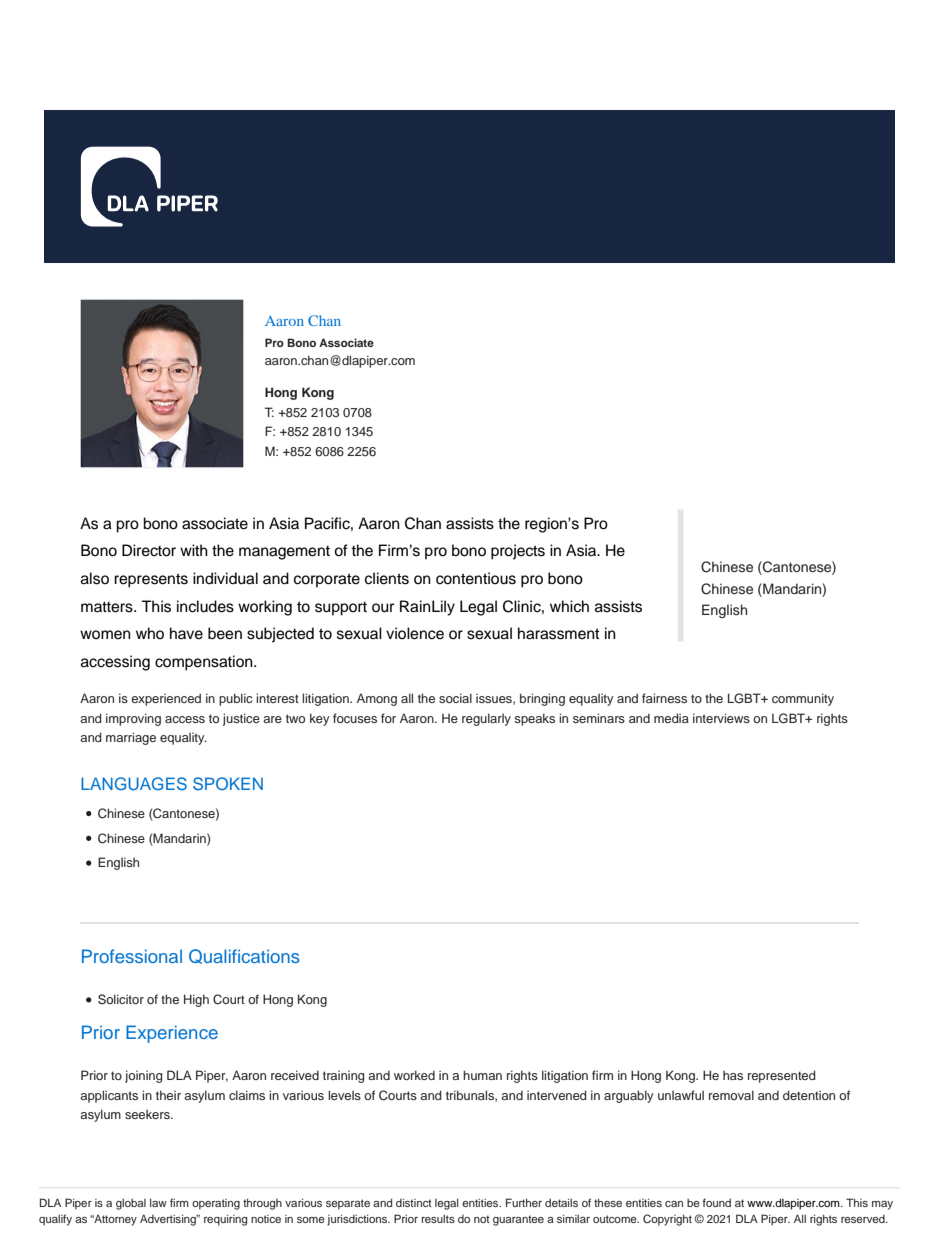  What do you see at coordinates (721, 718) in the document?
I see `interviews` at bounding box center [721, 718].
